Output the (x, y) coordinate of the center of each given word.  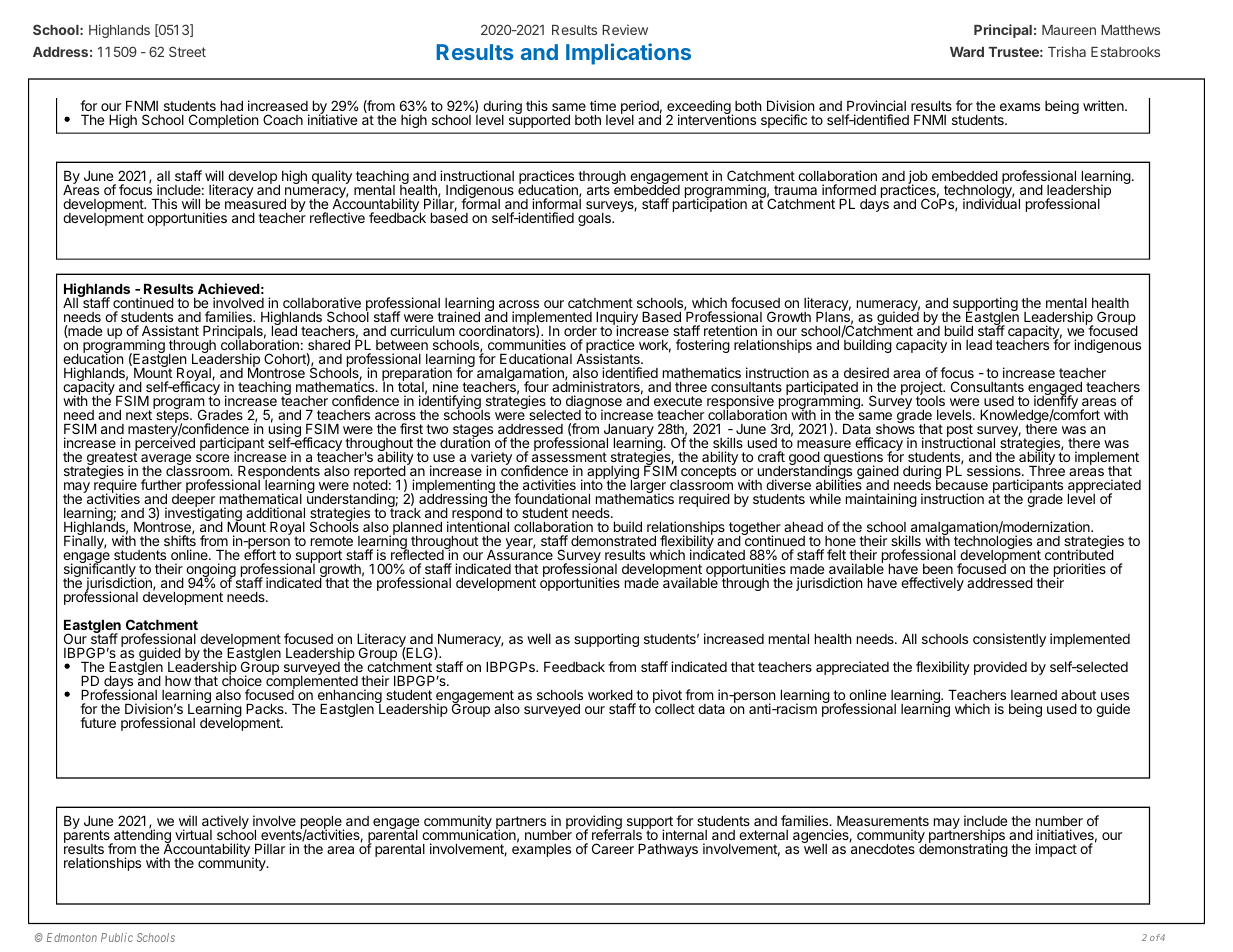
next (140, 414)
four (536, 386)
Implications (628, 54)
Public (117, 937)
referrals (617, 834)
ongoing (211, 571)
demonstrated (613, 541)
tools (930, 400)
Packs (266, 709)
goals (595, 219)
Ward (967, 52)
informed (849, 189)
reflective (337, 217)
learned (1034, 695)
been (938, 569)
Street (187, 51)
